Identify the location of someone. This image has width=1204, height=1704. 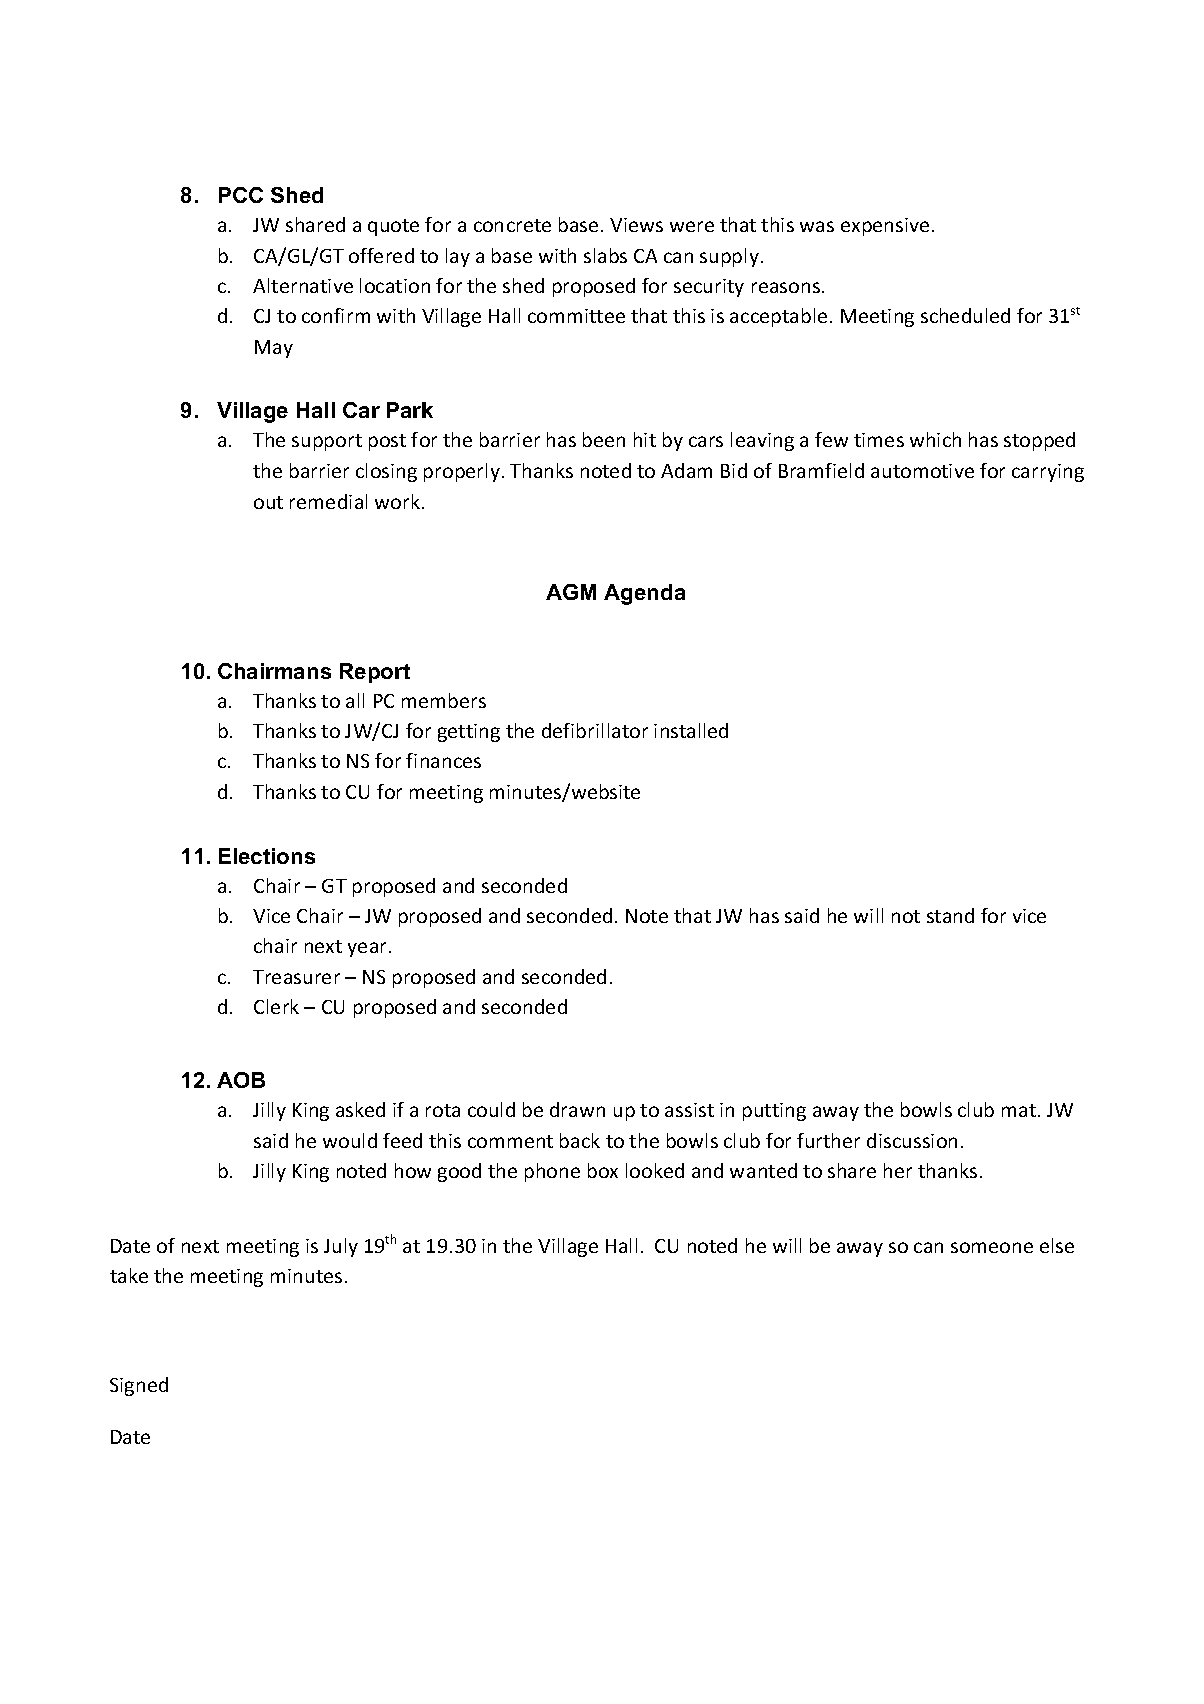
(992, 1247).
